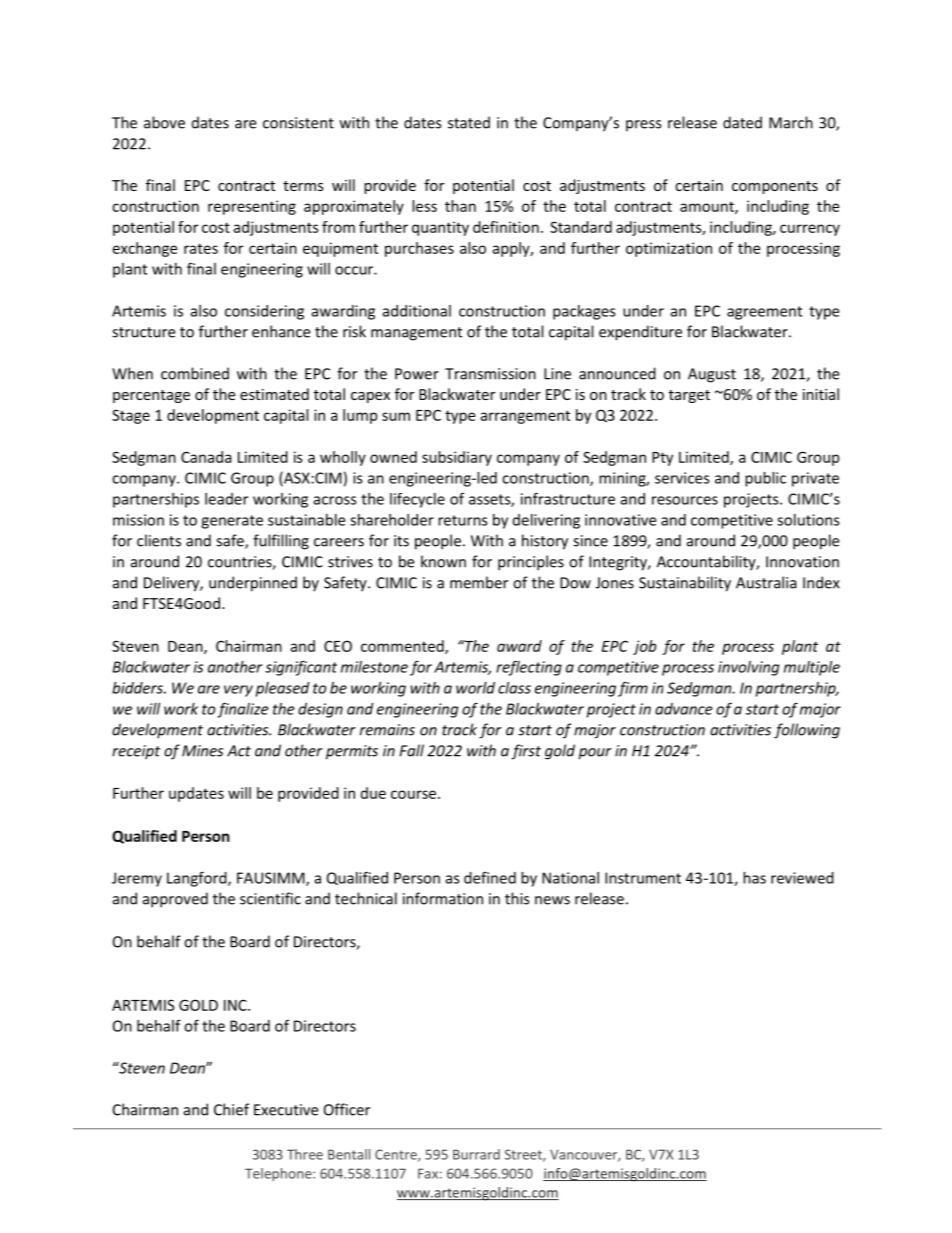 This document has width=952, height=1233. I want to click on dated, so click(742, 122).
